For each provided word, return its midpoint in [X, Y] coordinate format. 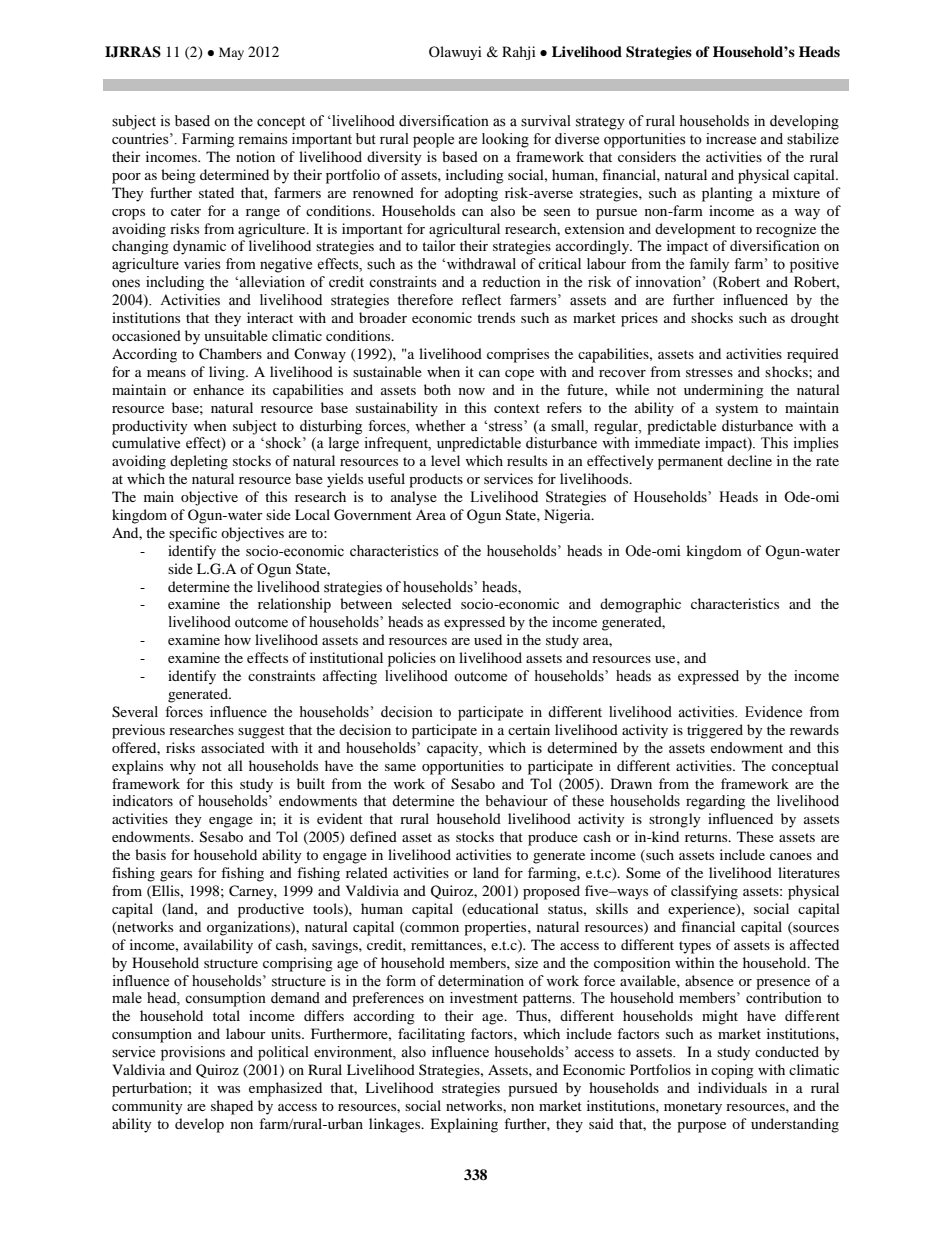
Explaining [464, 1125]
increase [731, 139]
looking [505, 140]
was [228, 1089]
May [231, 53]
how [237, 639]
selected [426, 603]
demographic [640, 605]
